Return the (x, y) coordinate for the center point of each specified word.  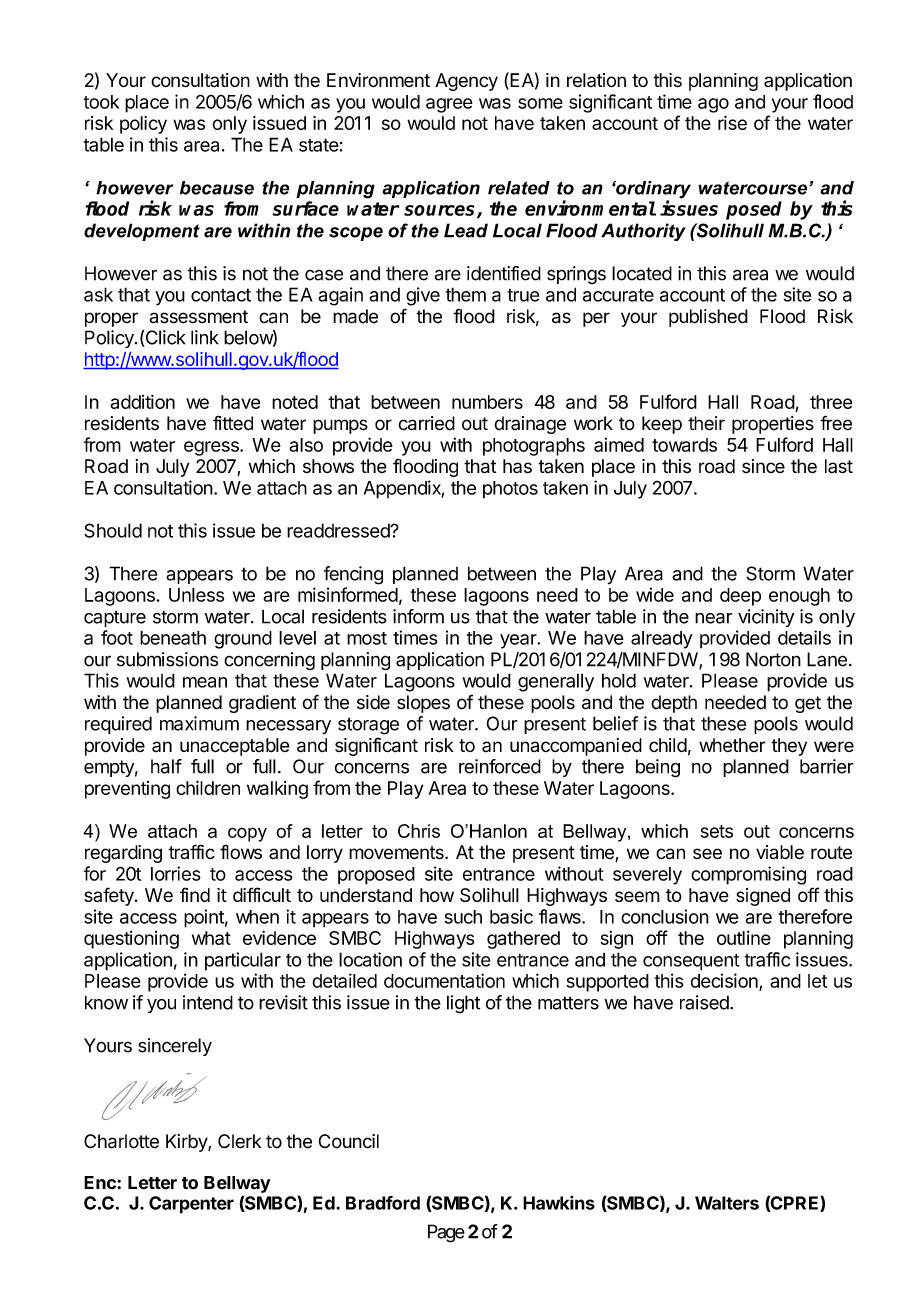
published (708, 318)
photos (510, 490)
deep (740, 597)
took (101, 102)
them (466, 294)
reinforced (500, 766)
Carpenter (191, 1205)
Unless (196, 595)
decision (725, 981)
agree (449, 105)
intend (208, 1002)
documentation (444, 980)
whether (732, 745)
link (205, 337)
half (166, 766)
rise (732, 123)
